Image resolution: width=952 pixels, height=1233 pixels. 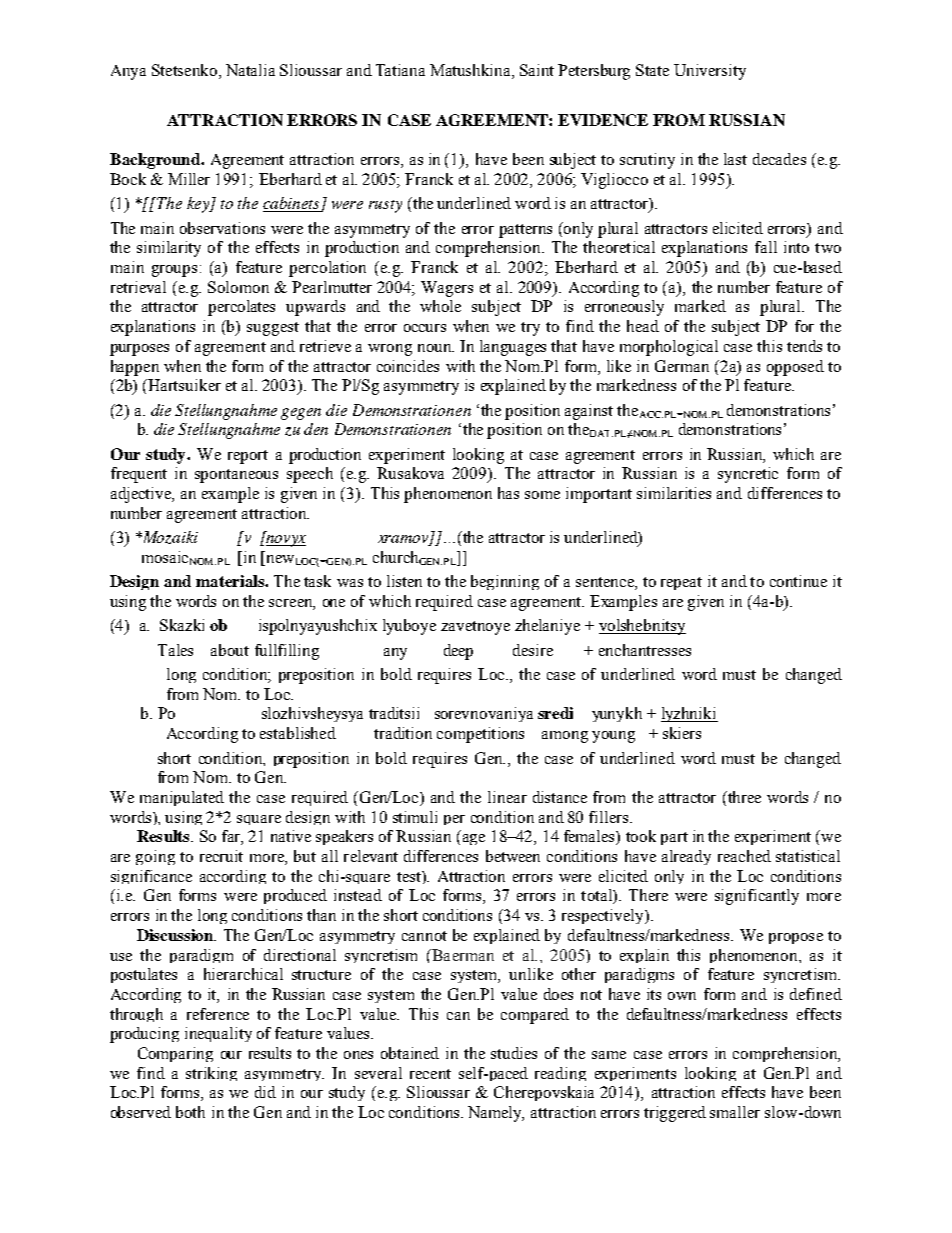 I want to click on deep, so click(x=458, y=652).
